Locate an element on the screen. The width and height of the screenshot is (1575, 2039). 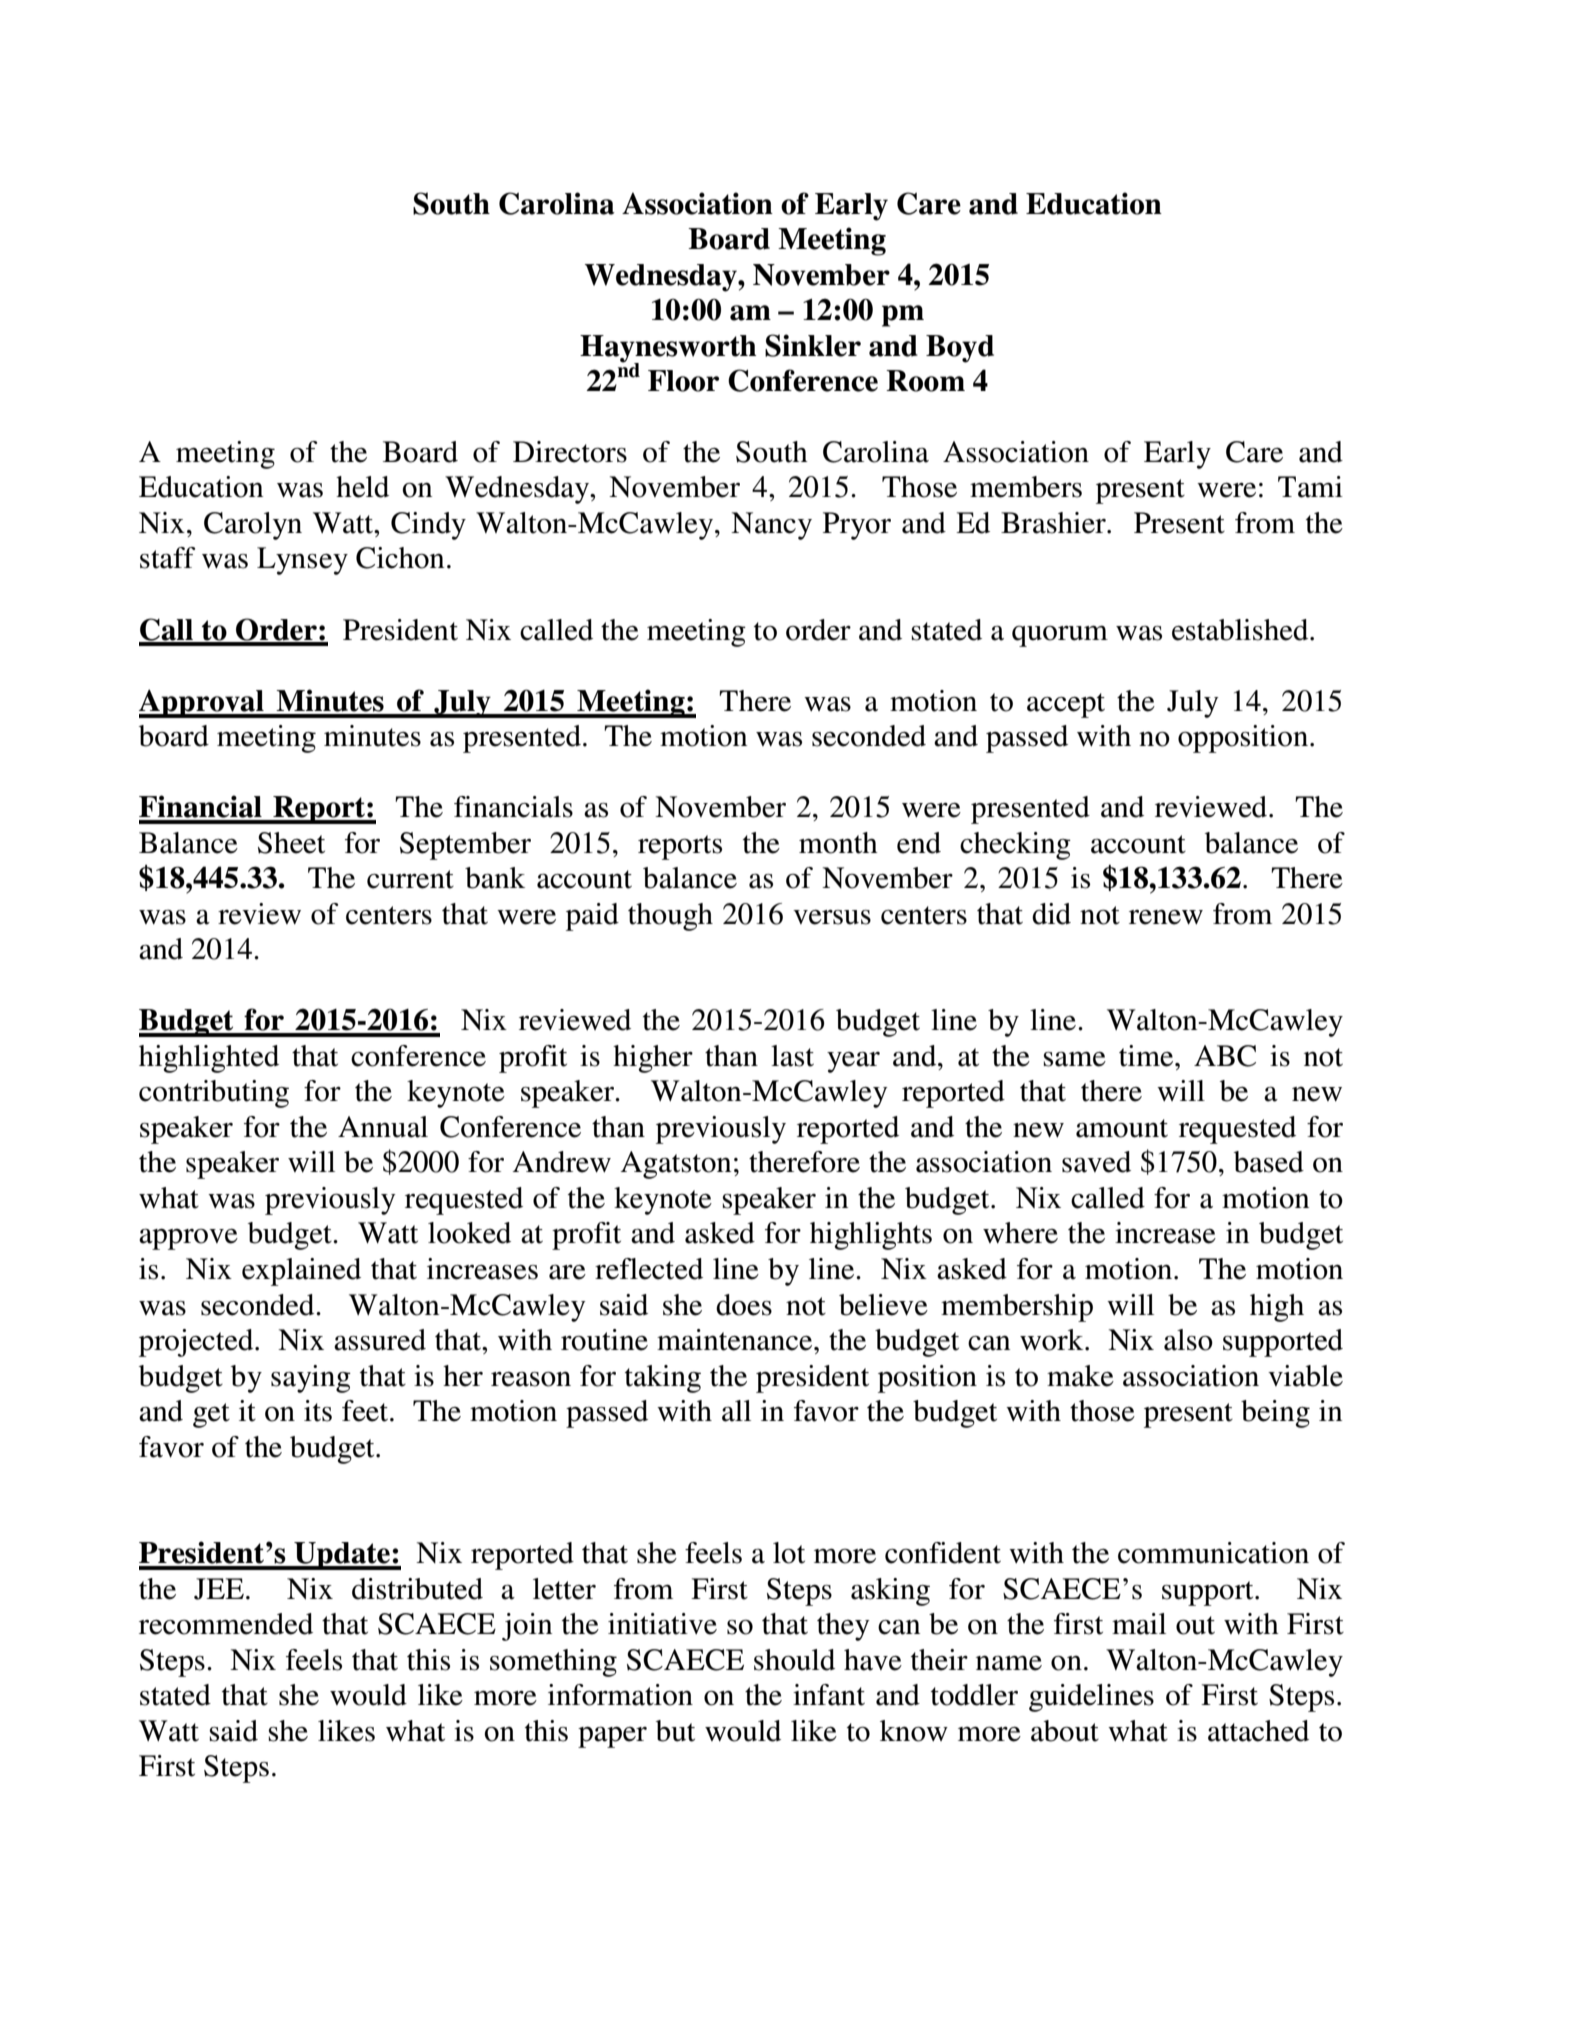
time is located at coordinates (1147, 1056).
